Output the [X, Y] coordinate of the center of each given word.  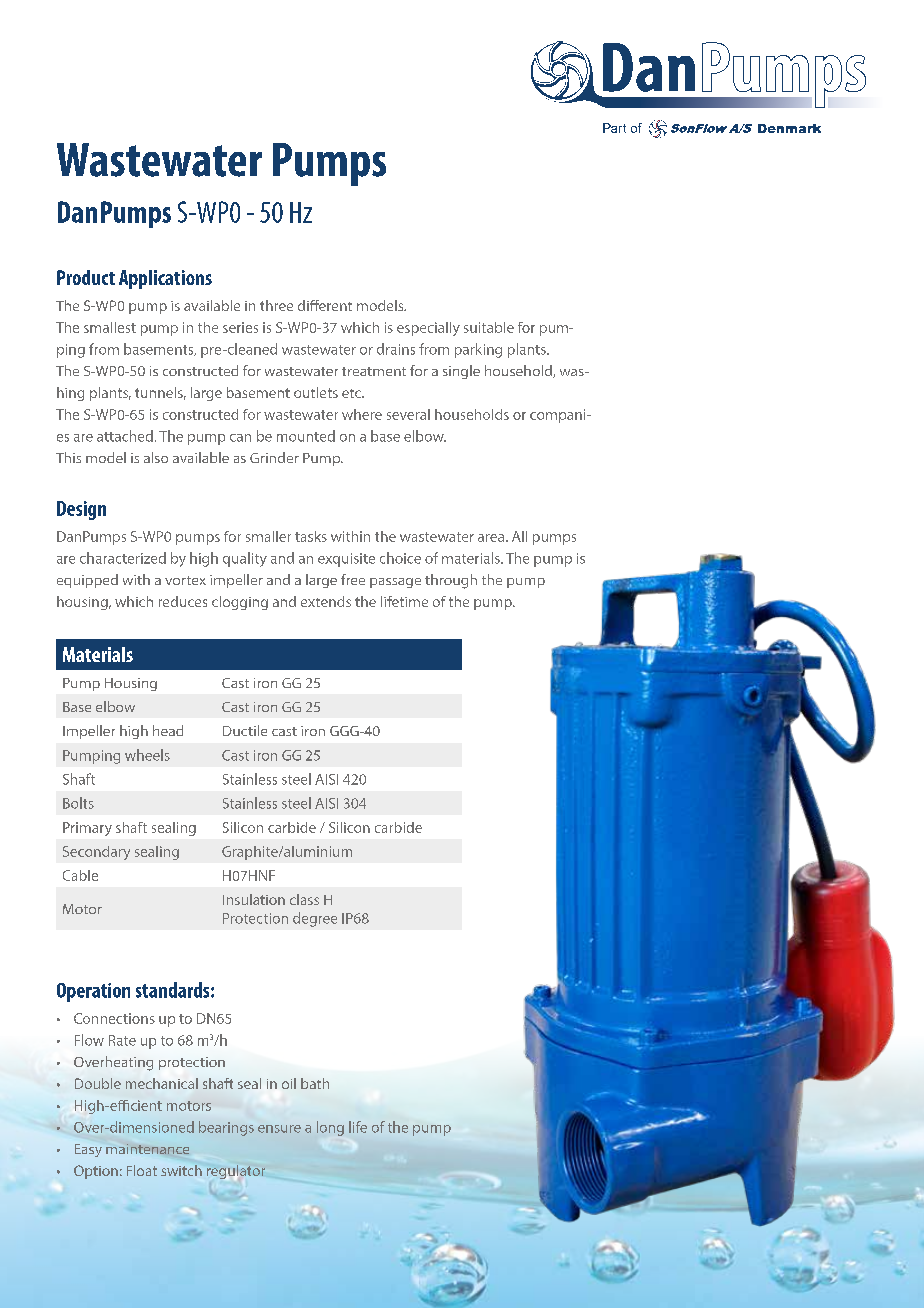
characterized [123, 558]
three [276, 305]
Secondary [96, 853]
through [451, 581]
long [330, 1128]
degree [315, 919]
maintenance [147, 1149]
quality [245, 559]
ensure [279, 1129]
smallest [110, 327]
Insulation [254, 899]
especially [428, 329]
